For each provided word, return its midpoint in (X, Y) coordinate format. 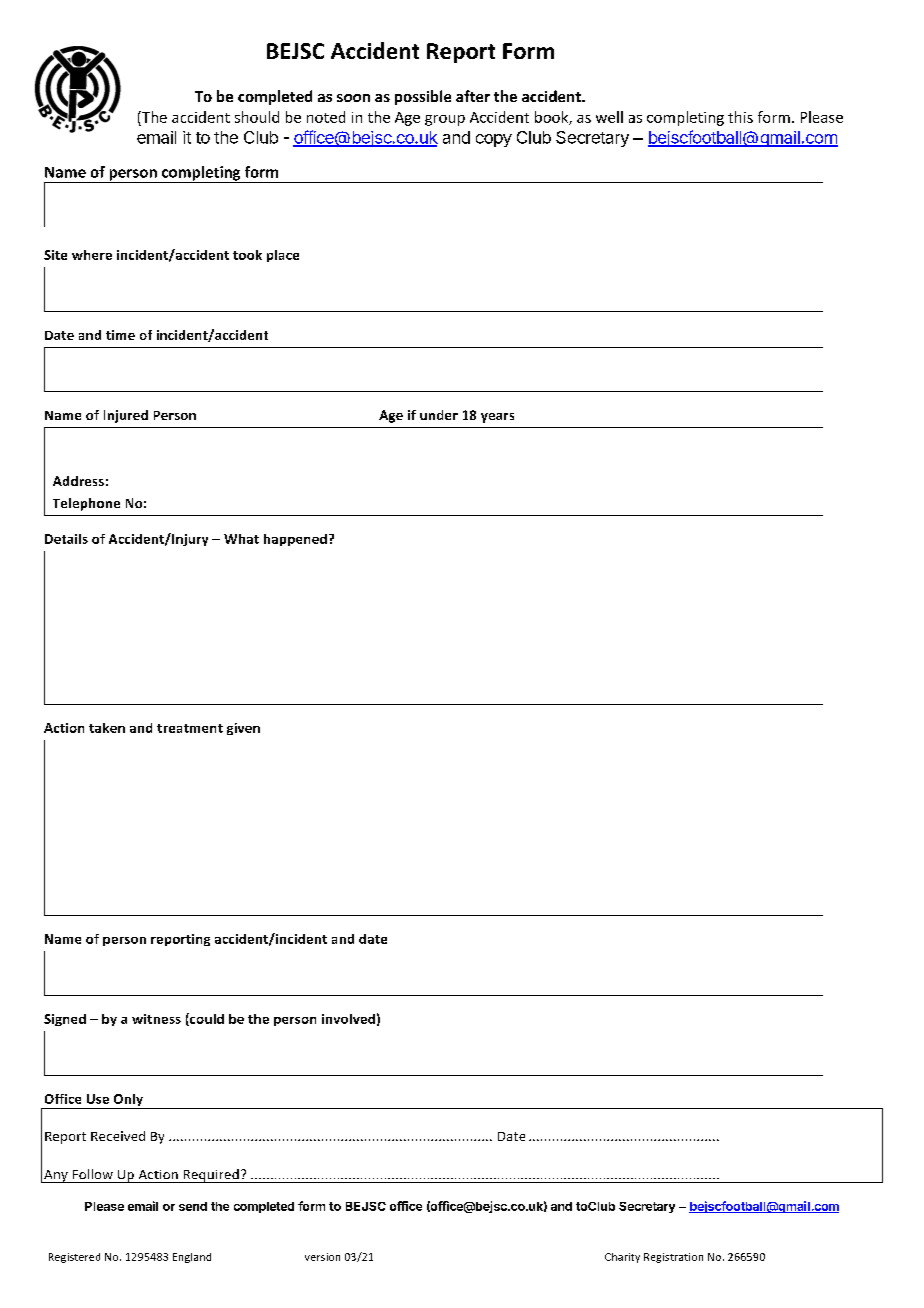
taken (107, 728)
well (609, 117)
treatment (190, 728)
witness (156, 1019)
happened (295, 540)
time (120, 335)
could (206, 1019)
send (193, 1206)
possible (423, 97)
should (257, 117)
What (241, 539)
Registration (673, 1258)
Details (66, 539)
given (243, 729)
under (439, 415)
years (497, 418)
